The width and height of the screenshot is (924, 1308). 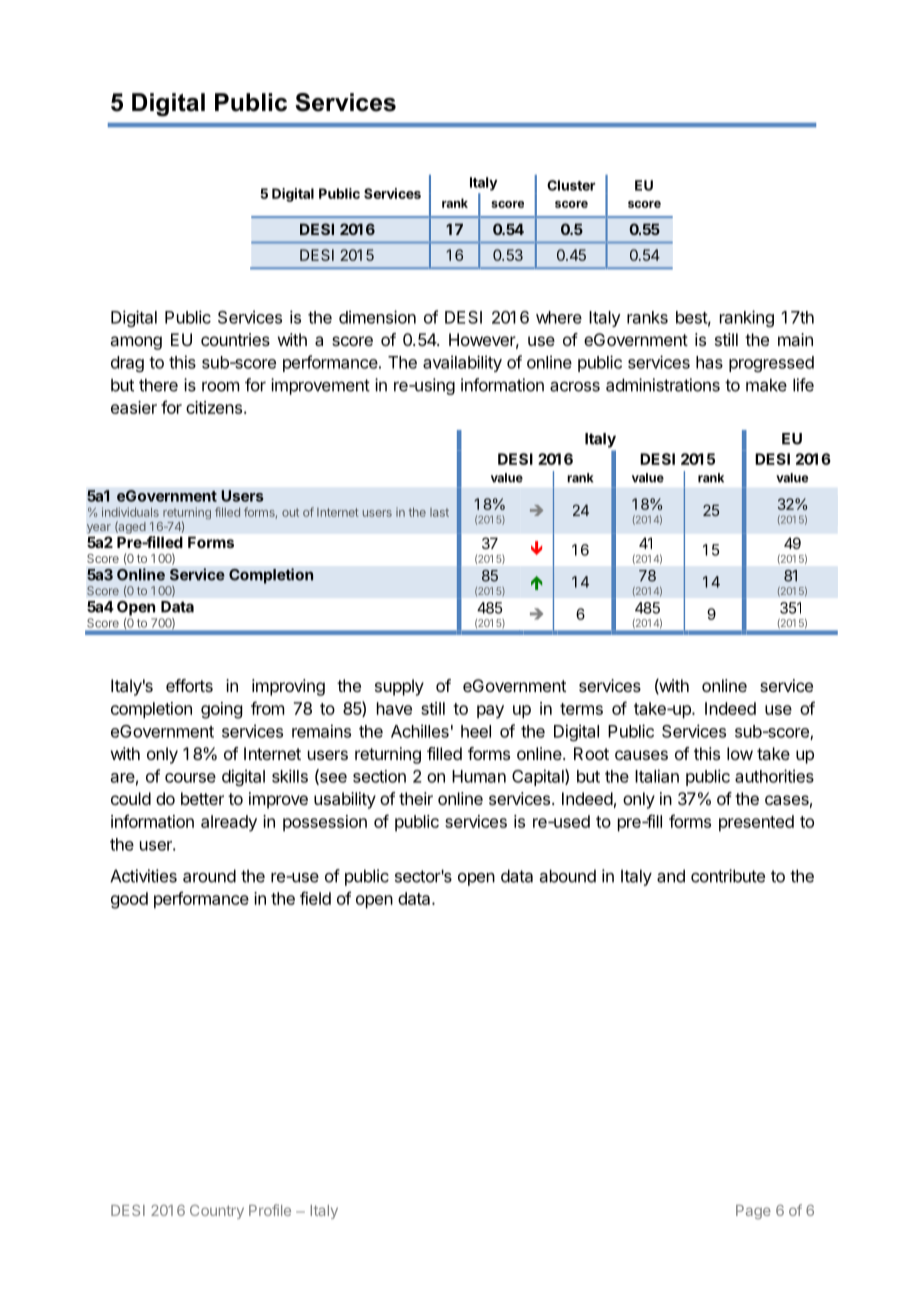 What do you see at coordinates (753, 1212) in the screenshot?
I see `Page` at bounding box center [753, 1212].
